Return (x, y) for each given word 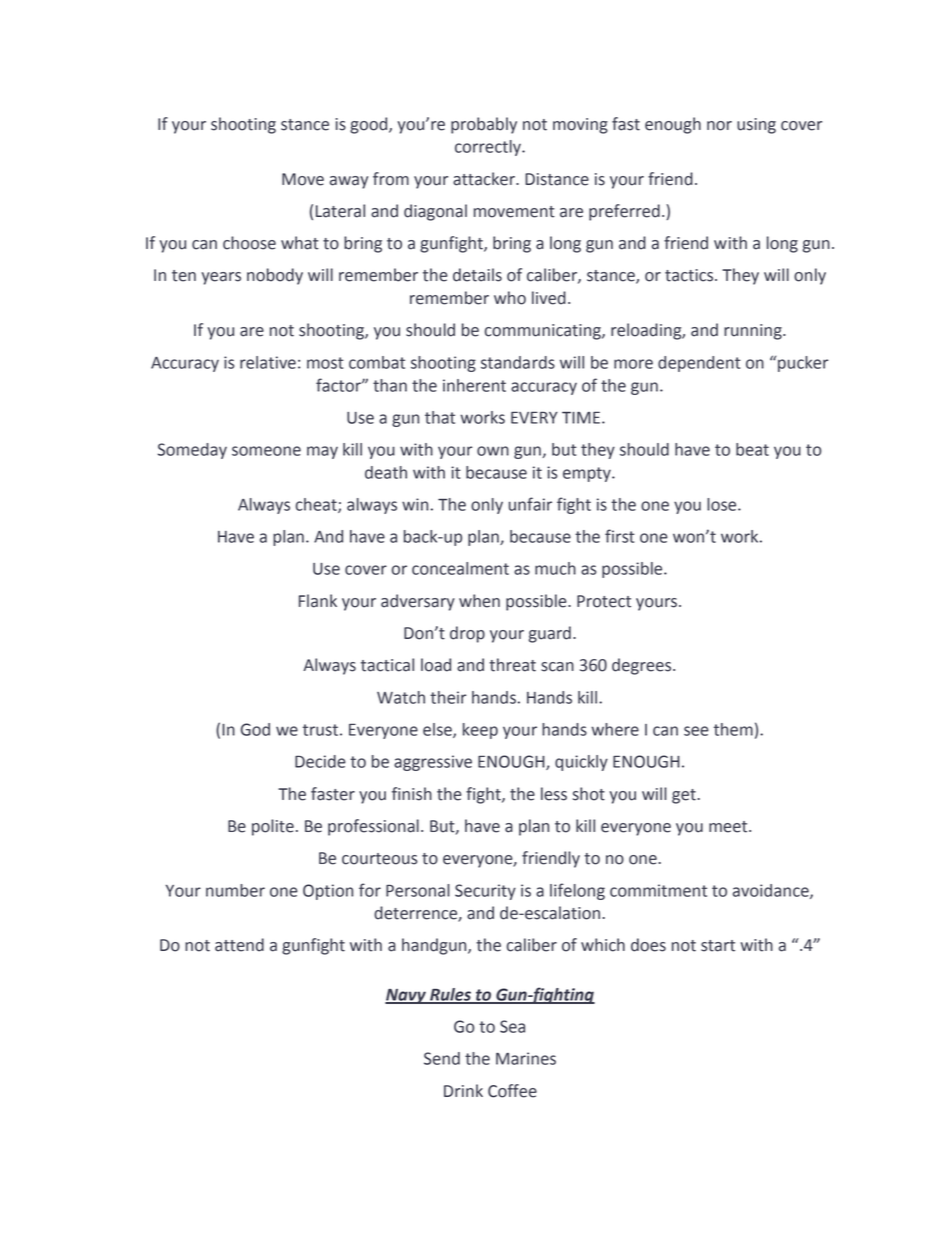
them (733, 729)
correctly (489, 148)
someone (266, 451)
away (349, 182)
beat (752, 449)
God (255, 729)
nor (719, 126)
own (493, 451)
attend (239, 945)
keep (480, 731)
